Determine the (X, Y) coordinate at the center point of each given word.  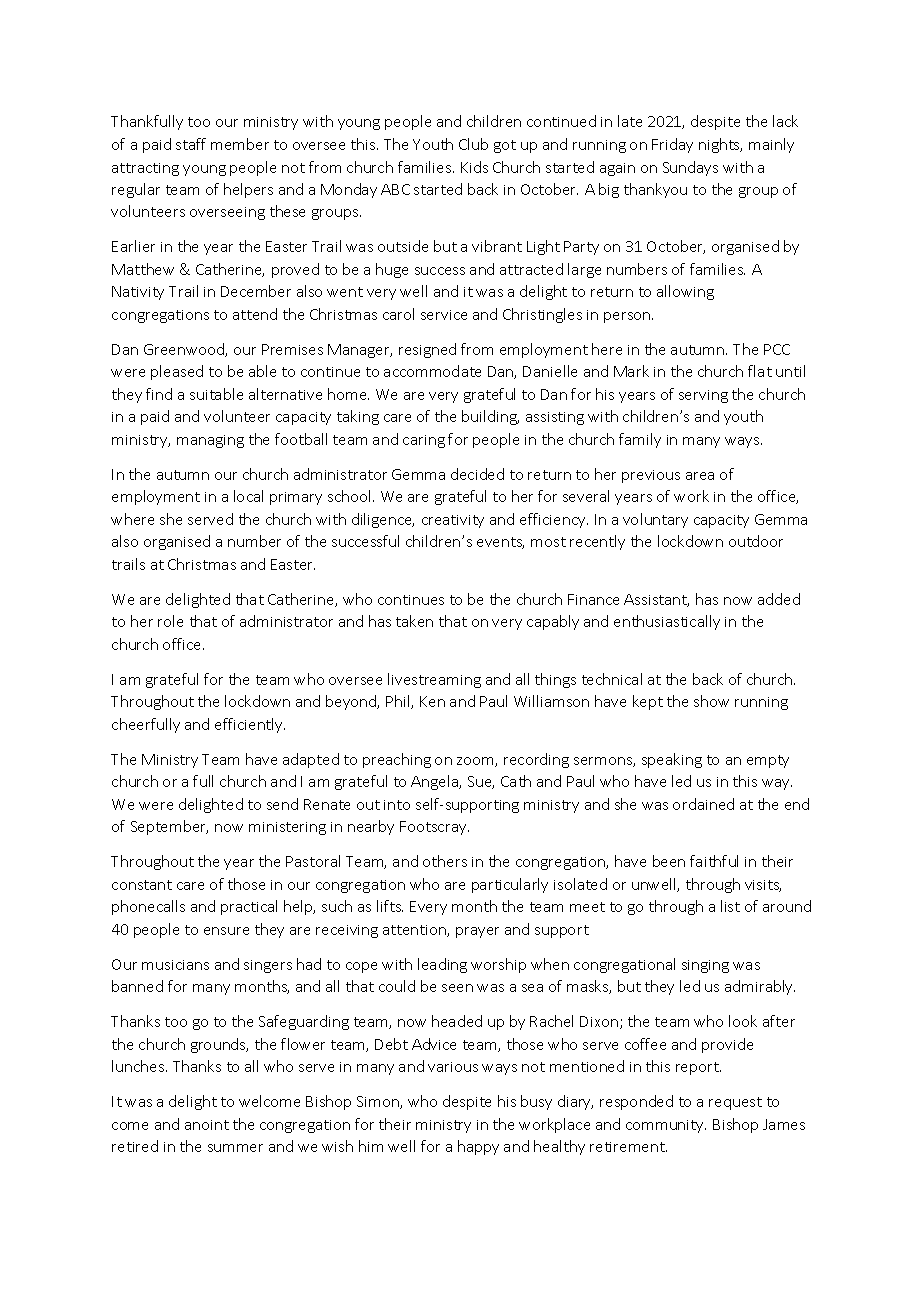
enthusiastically (667, 622)
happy (478, 1147)
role (170, 621)
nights (720, 145)
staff (191, 144)
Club (473, 144)
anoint (207, 1125)
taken (414, 621)
